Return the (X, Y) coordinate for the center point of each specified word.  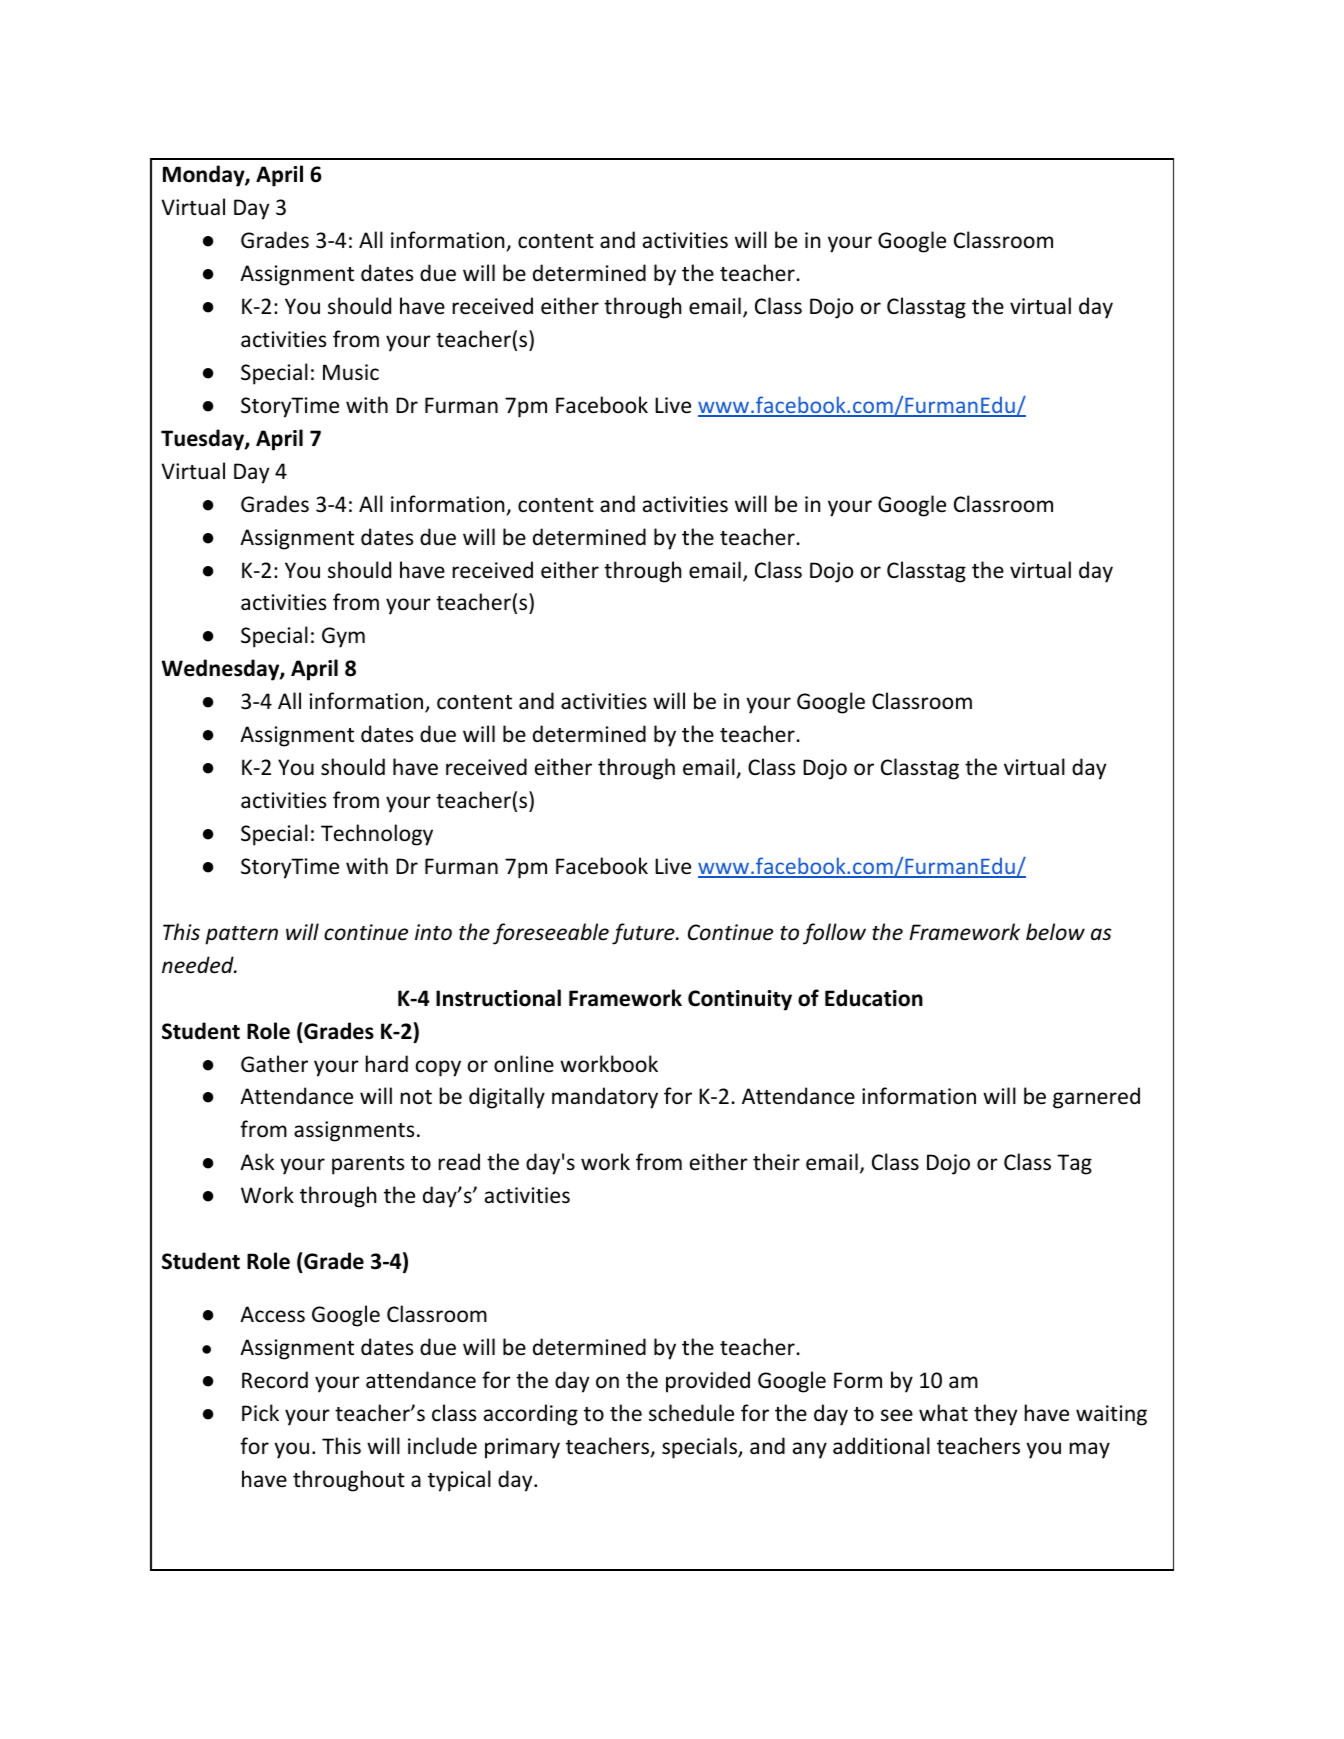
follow (834, 934)
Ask (257, 1162)
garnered (1096, 1098)
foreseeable (551, 934)
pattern (241, 935)
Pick (260, 1412)
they (995, 1415)
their (776, 1161)
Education (874, 998)
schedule (691, 1413)
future (644, 934)
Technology (377, 835)
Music (351, 372)
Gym (343, 637)
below (1055, 932)
